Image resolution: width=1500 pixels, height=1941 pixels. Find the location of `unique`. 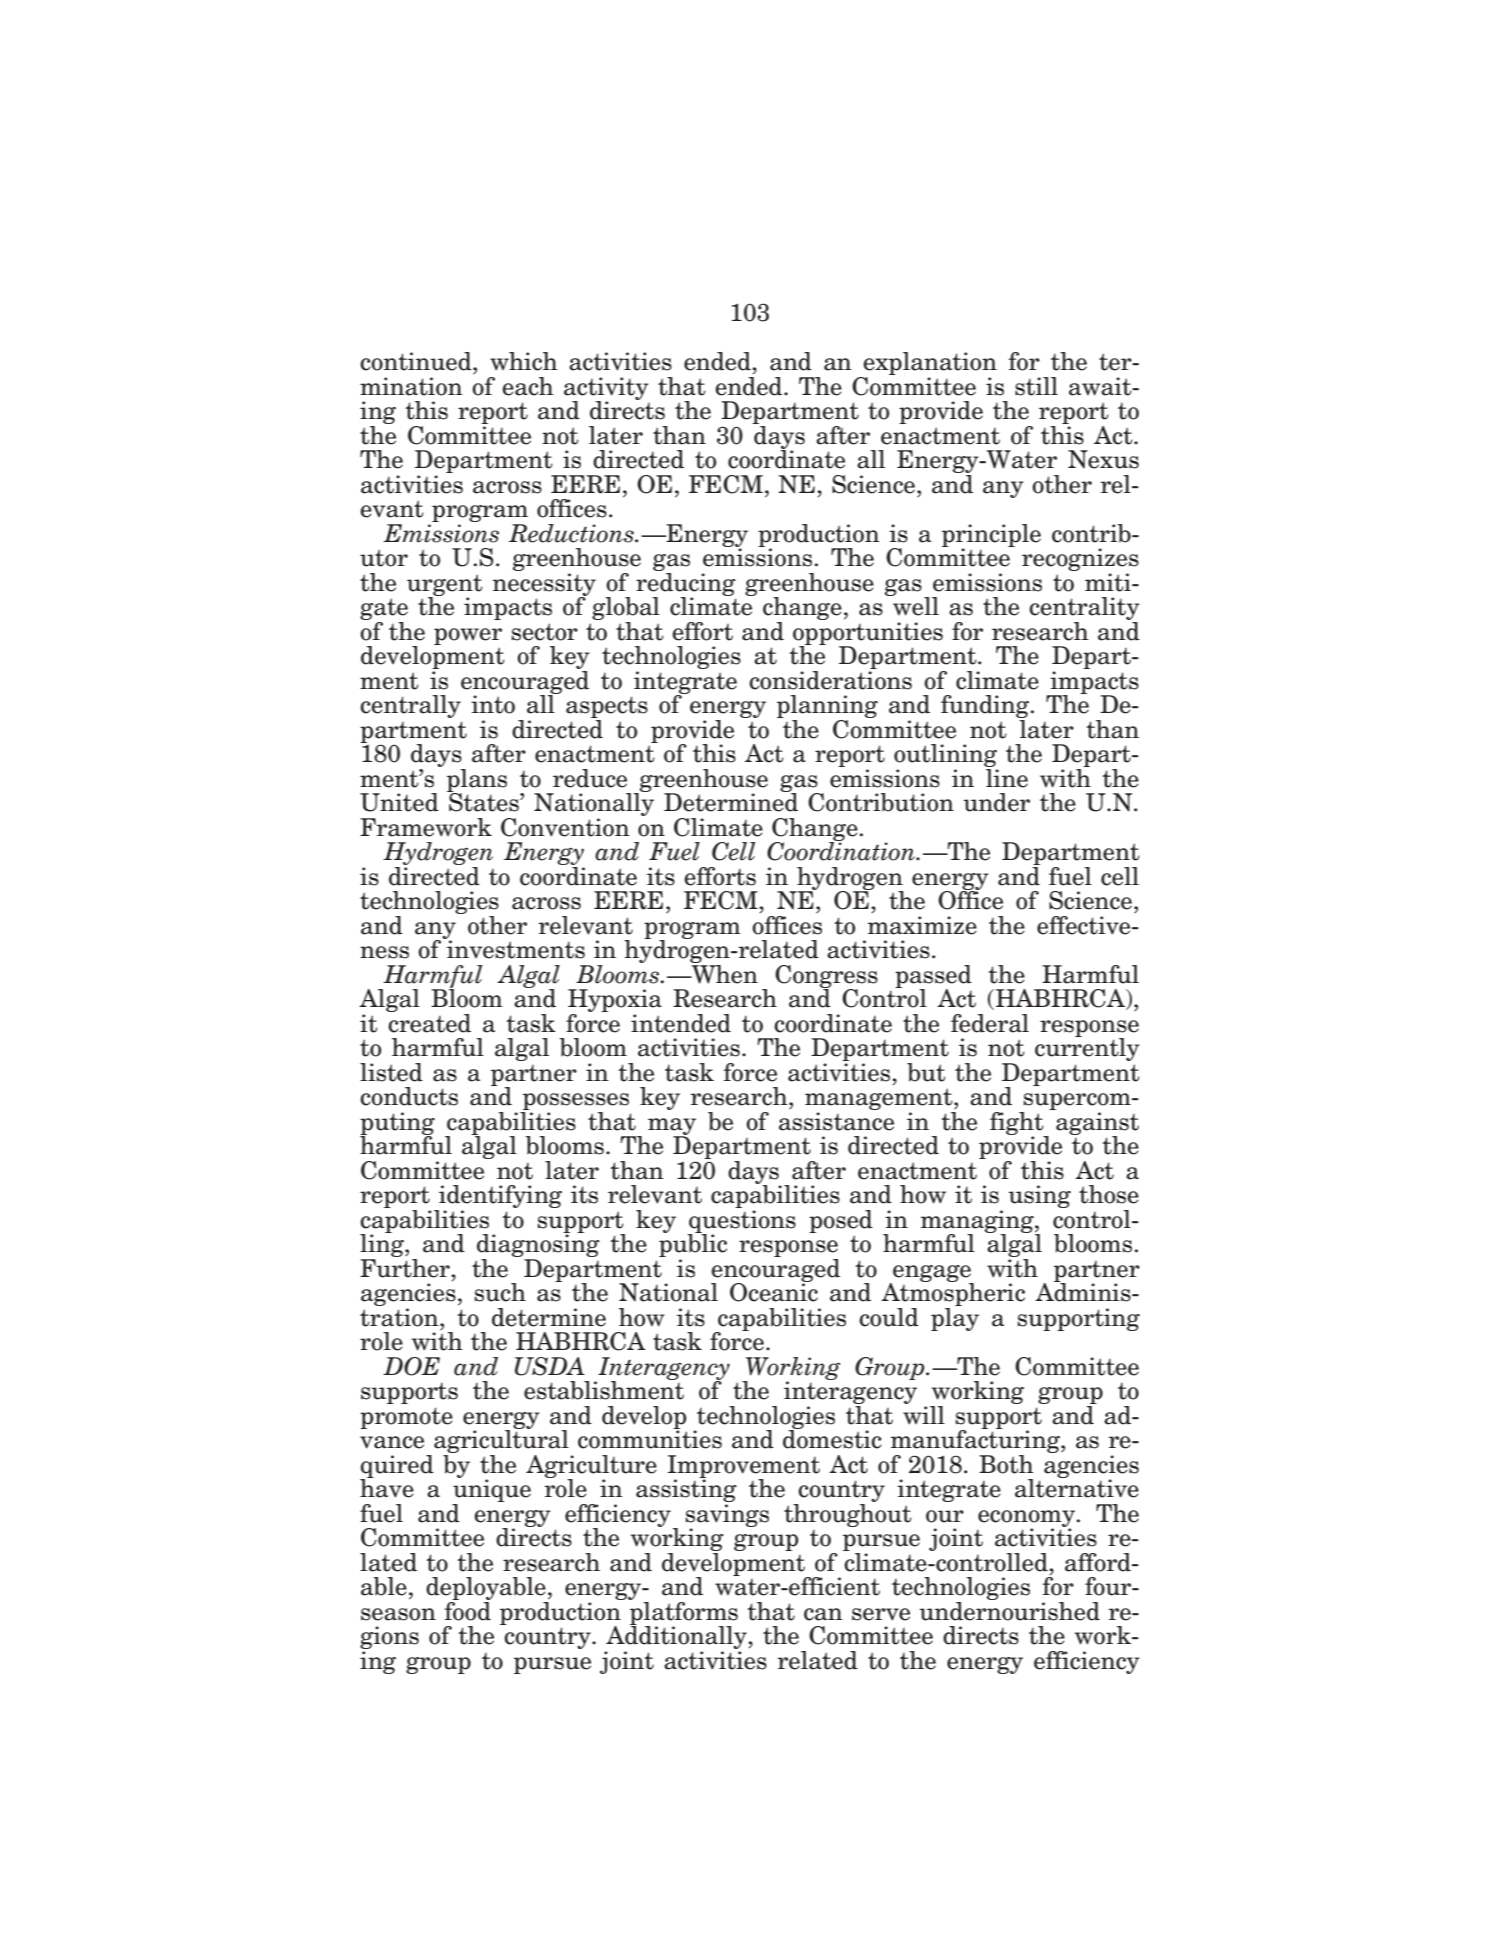

unique is located at coordinates (491, 1491).
